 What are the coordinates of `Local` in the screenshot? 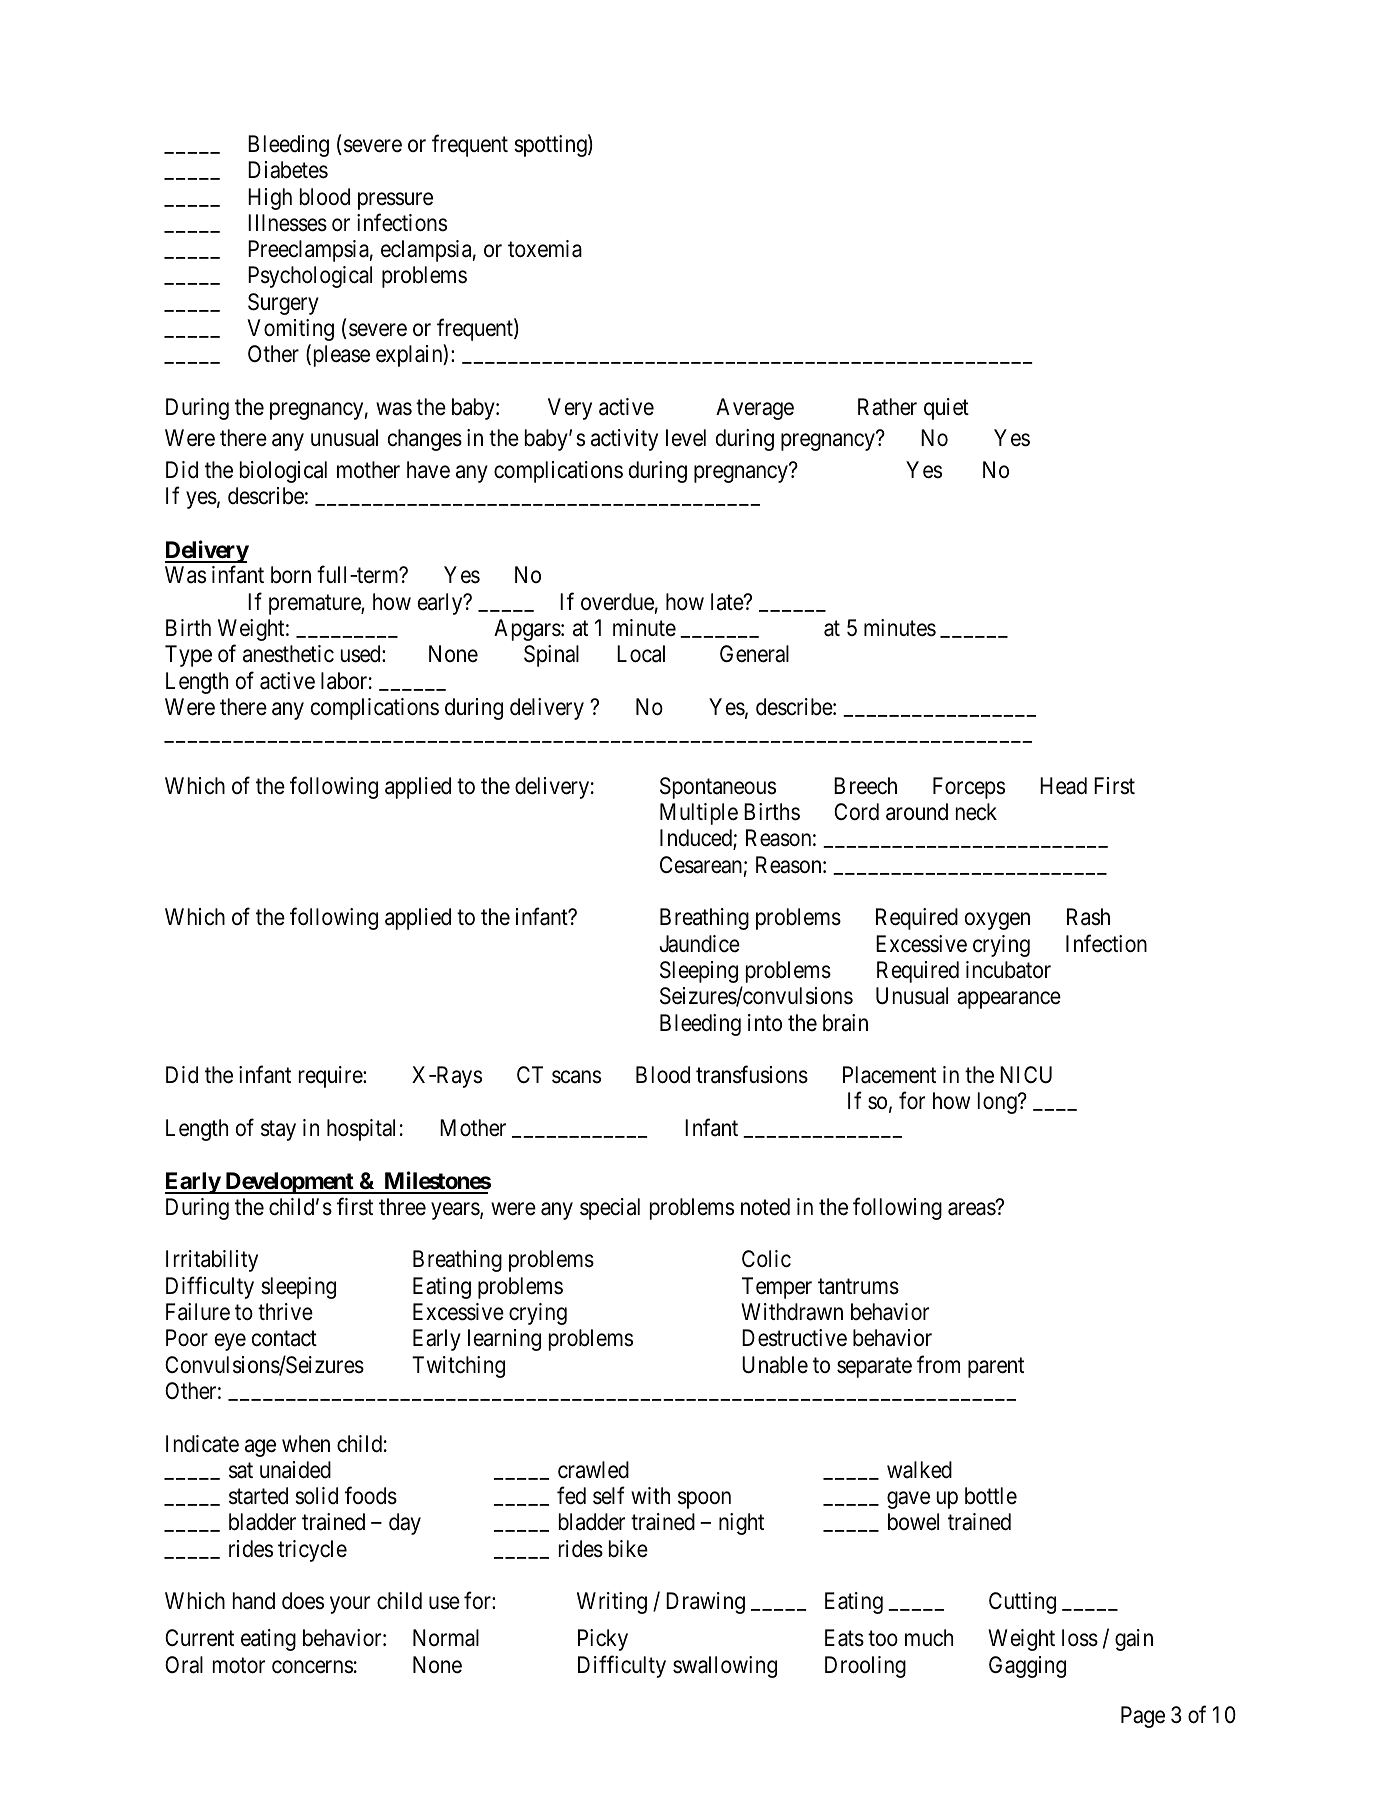 It's located at (641, 654).
